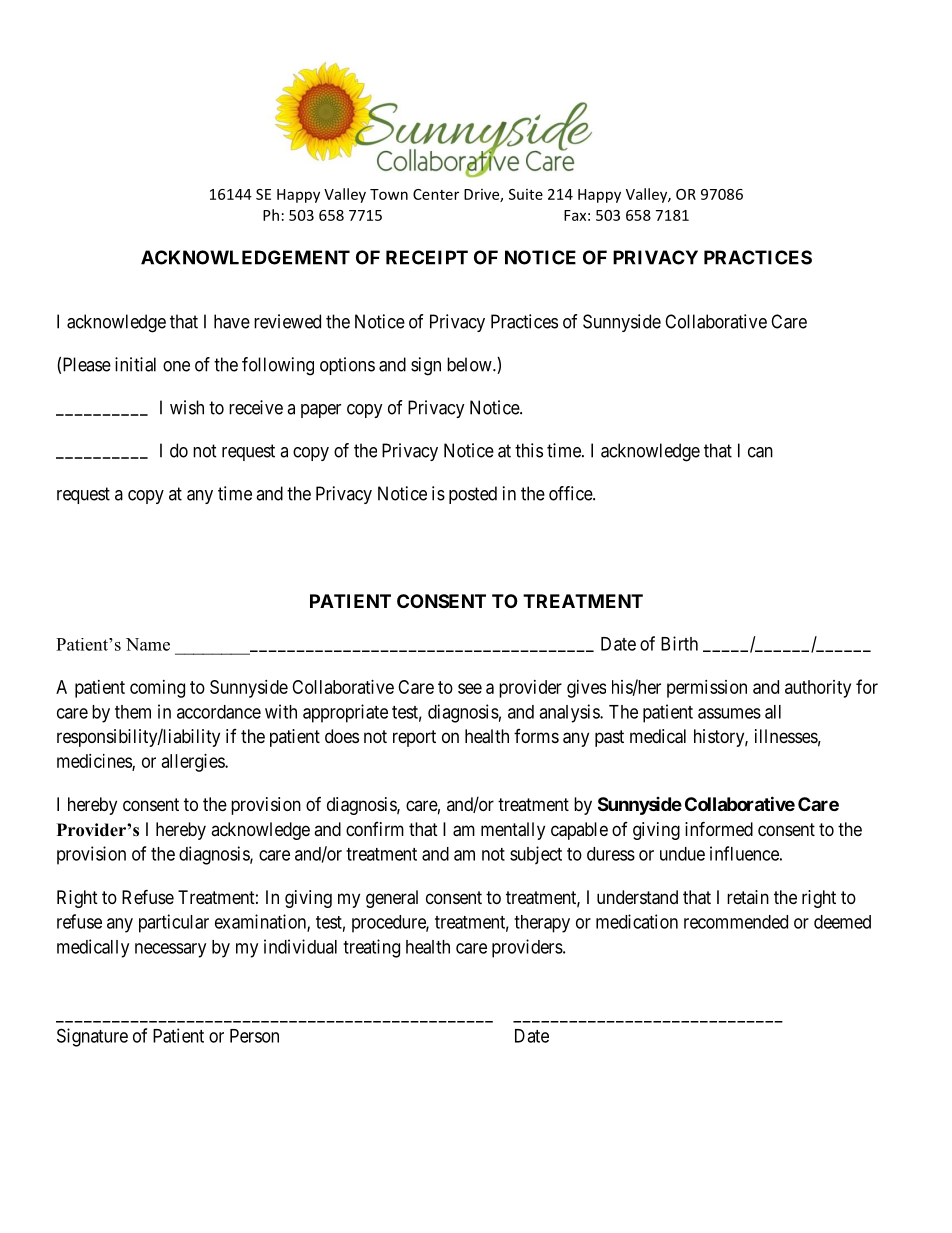 The height and width of the screenshot is (1233, 952). Describe the element at coordinates (679, 643) in the screenshot. I see `Birth` at that location.
